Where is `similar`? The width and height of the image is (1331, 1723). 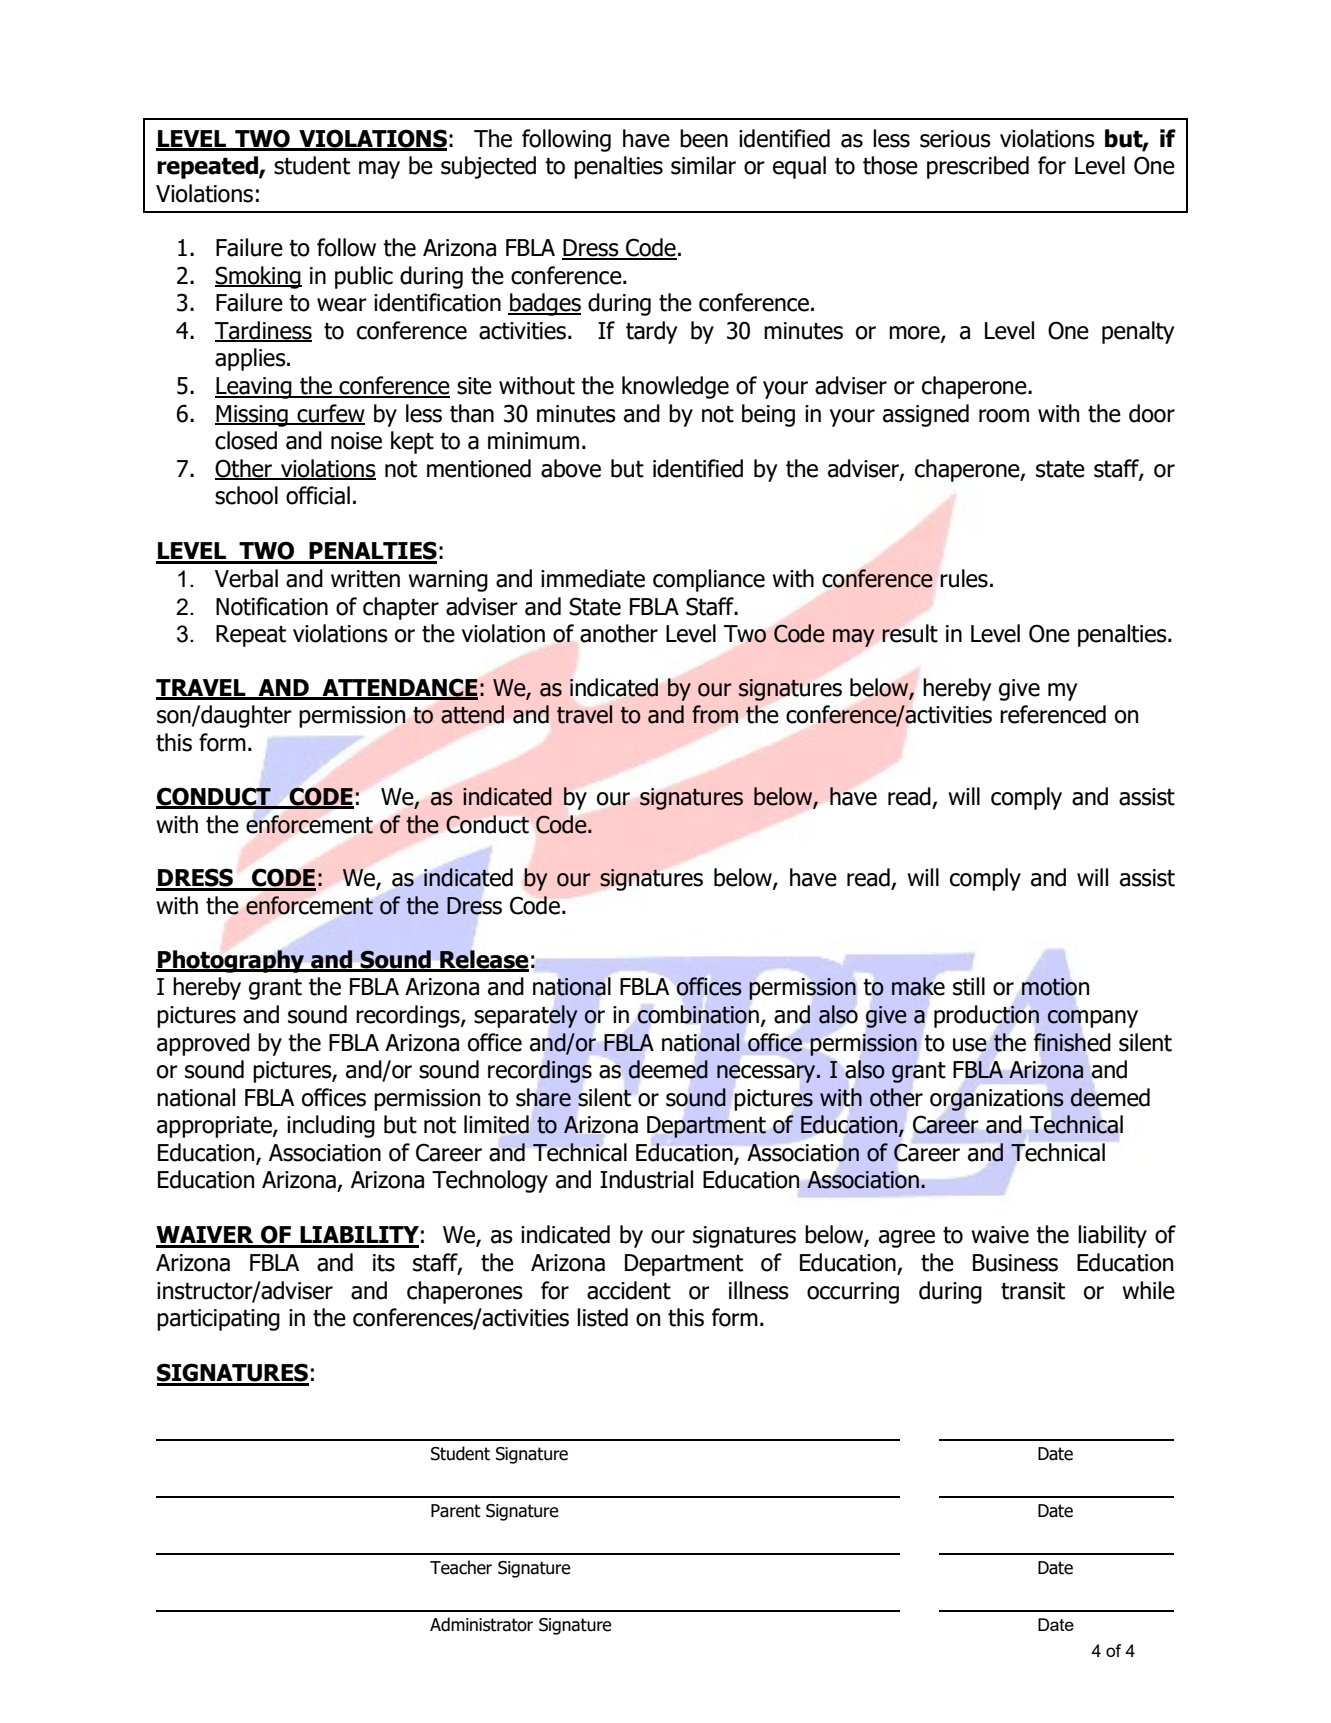
similar is located at coordinates (703, 165).
